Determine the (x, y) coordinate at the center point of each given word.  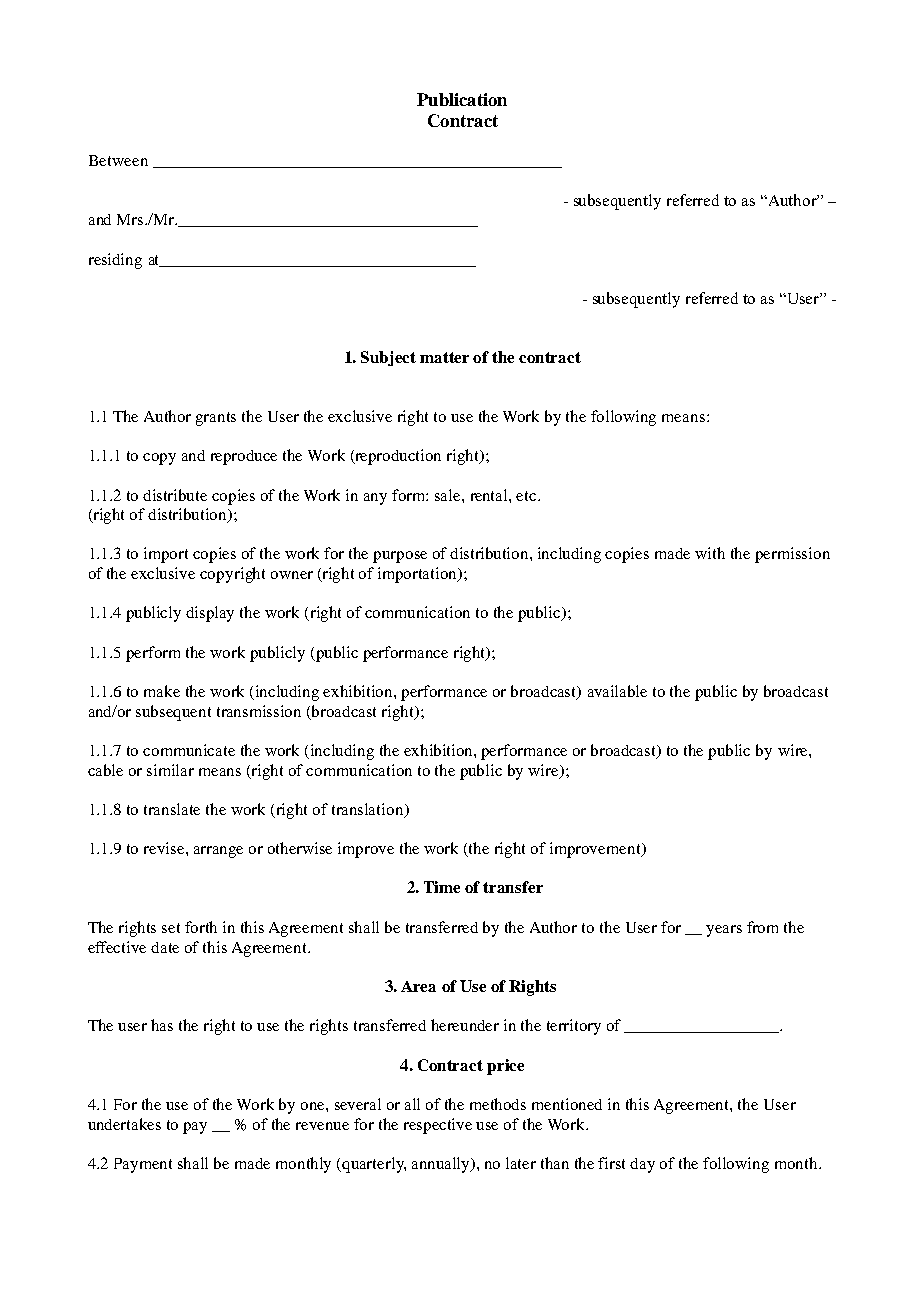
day (642, 1165)
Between (118, 160)
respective (438, 1126)
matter (444, 357)
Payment (143, 1165)
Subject (388, 358)
